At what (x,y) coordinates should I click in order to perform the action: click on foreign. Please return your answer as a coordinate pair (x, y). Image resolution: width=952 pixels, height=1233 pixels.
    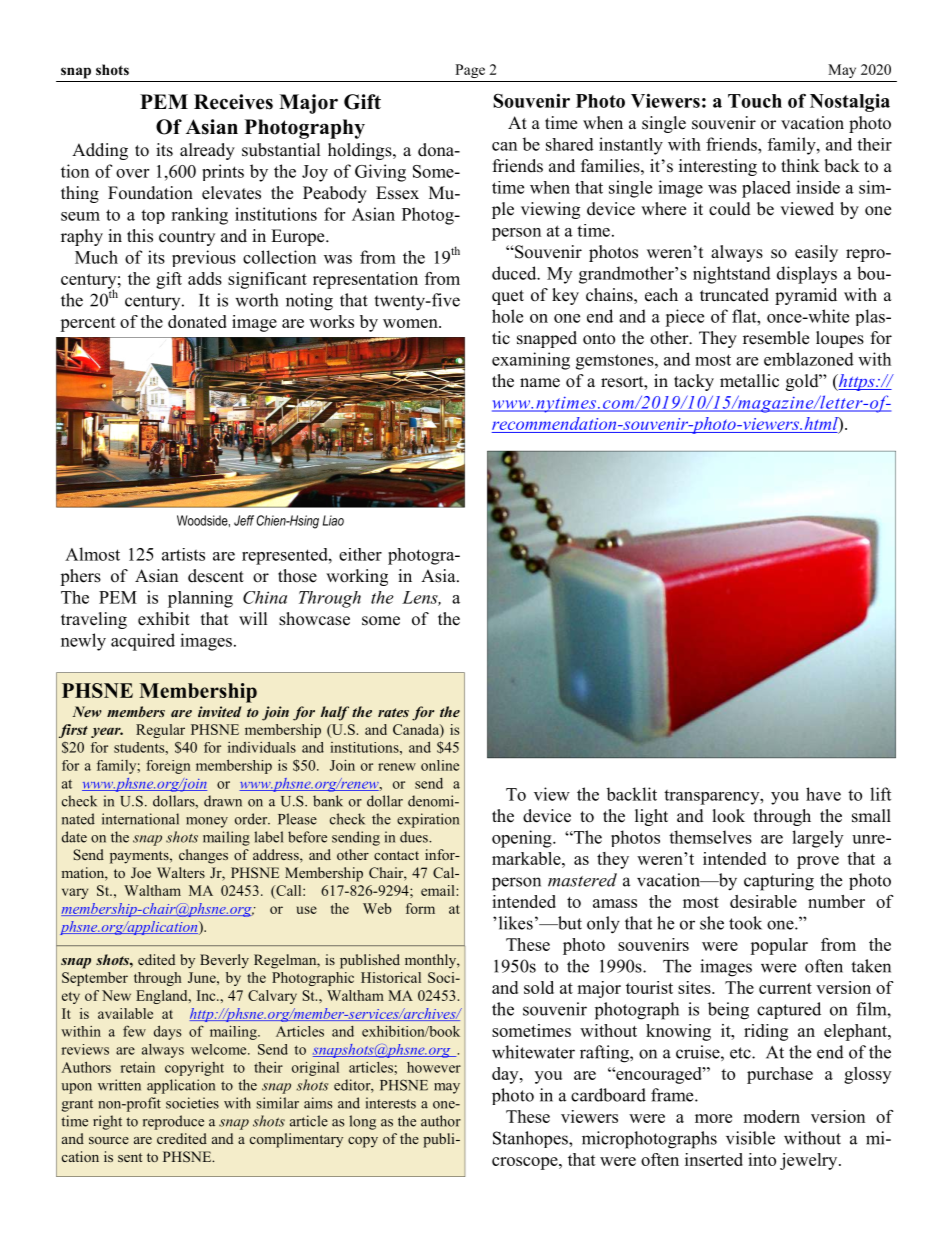
    Looking at the image, I should click on (168, 767).
